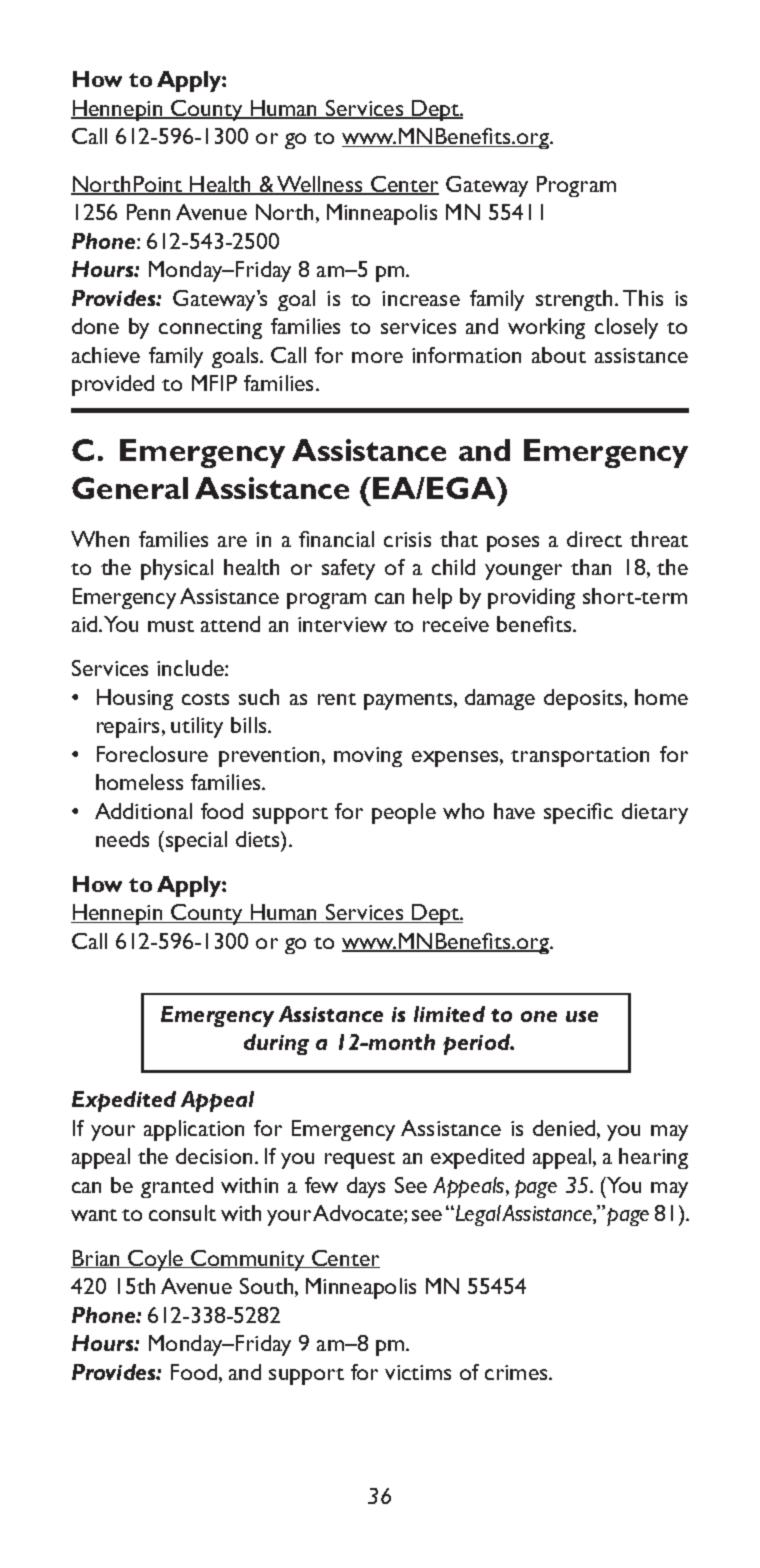  Describe the element at coordinates (177, 569) in the screenshot. I see `physical` at that location.
